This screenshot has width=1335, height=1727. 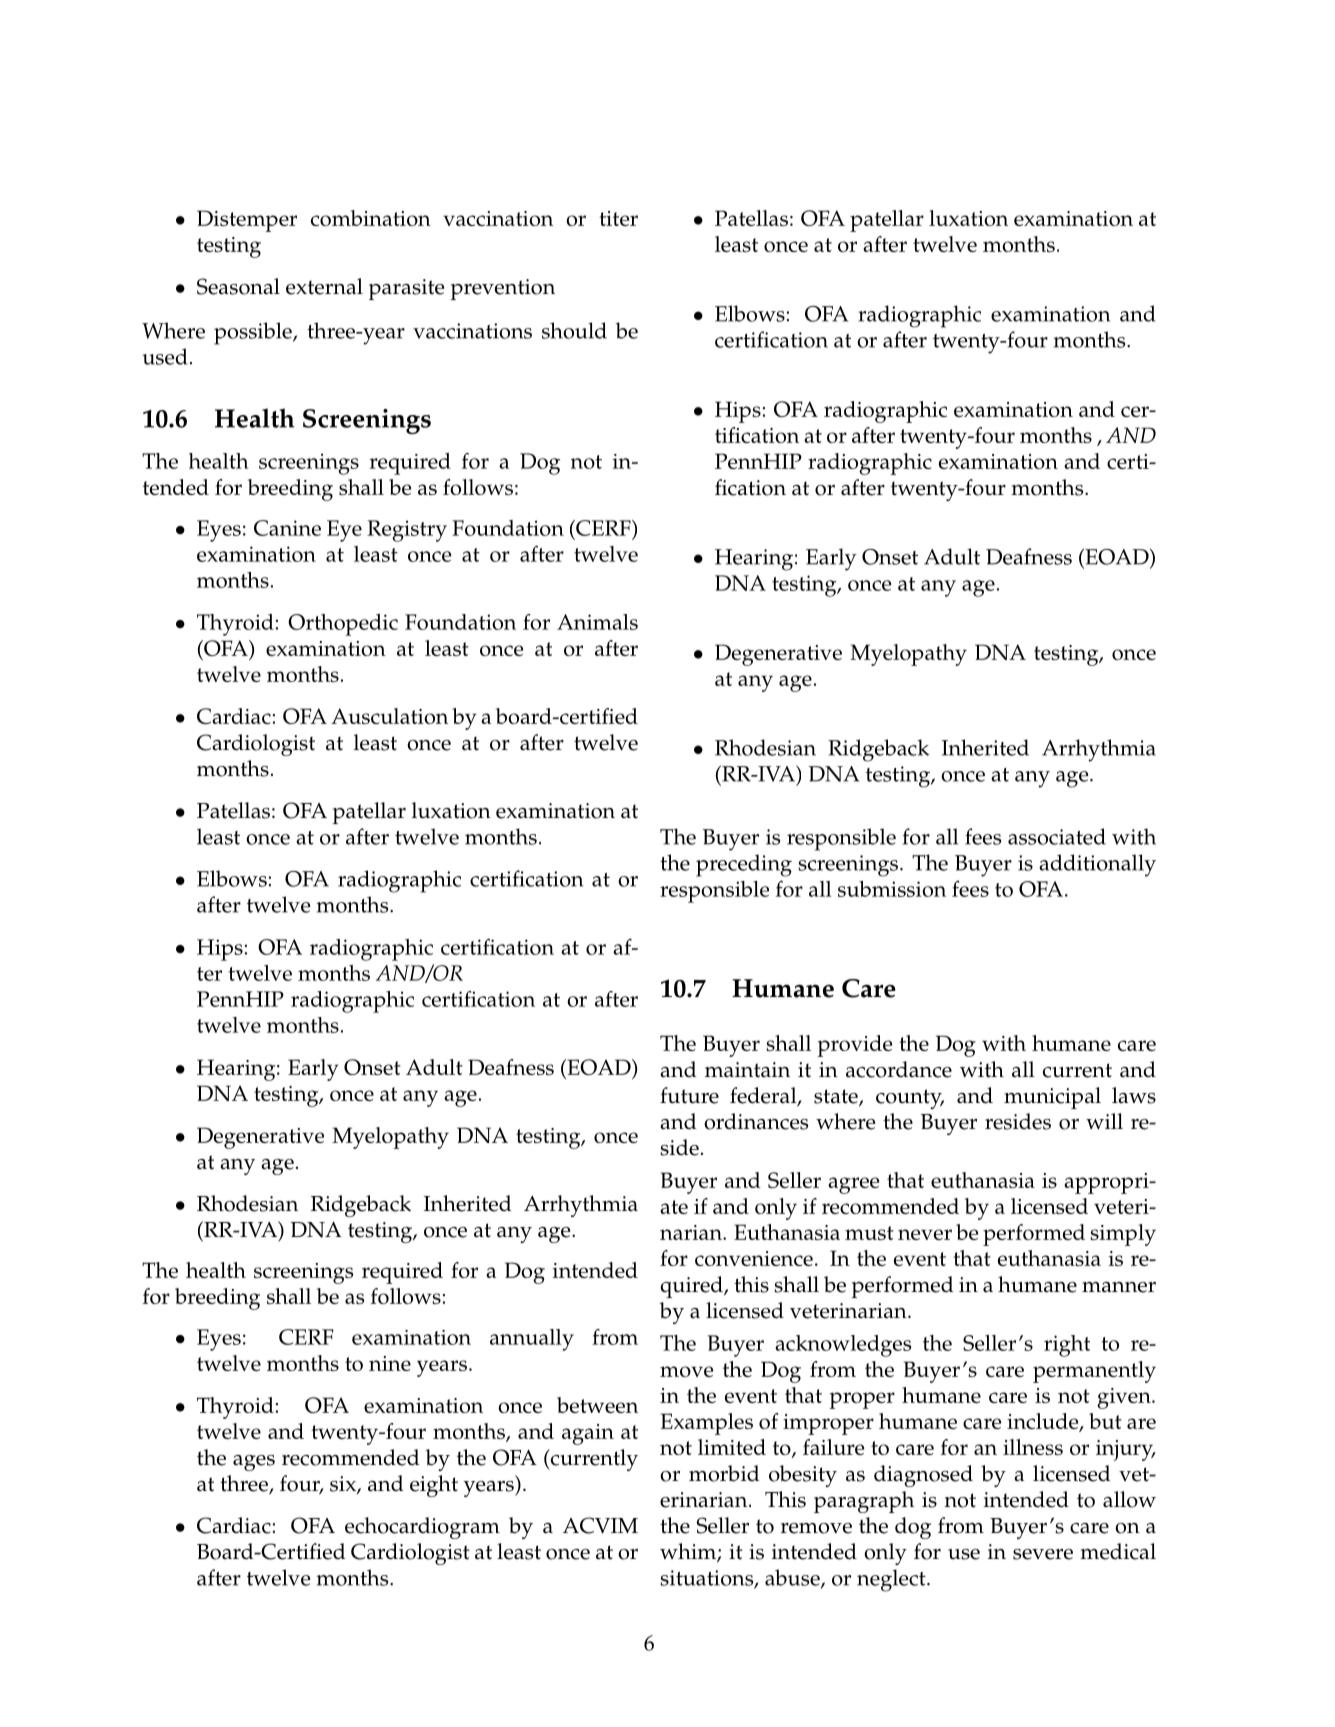 What do you see at coordinates (344, 1485) in the screenshot?
I see `six` at bounding box center [344, 1485].
